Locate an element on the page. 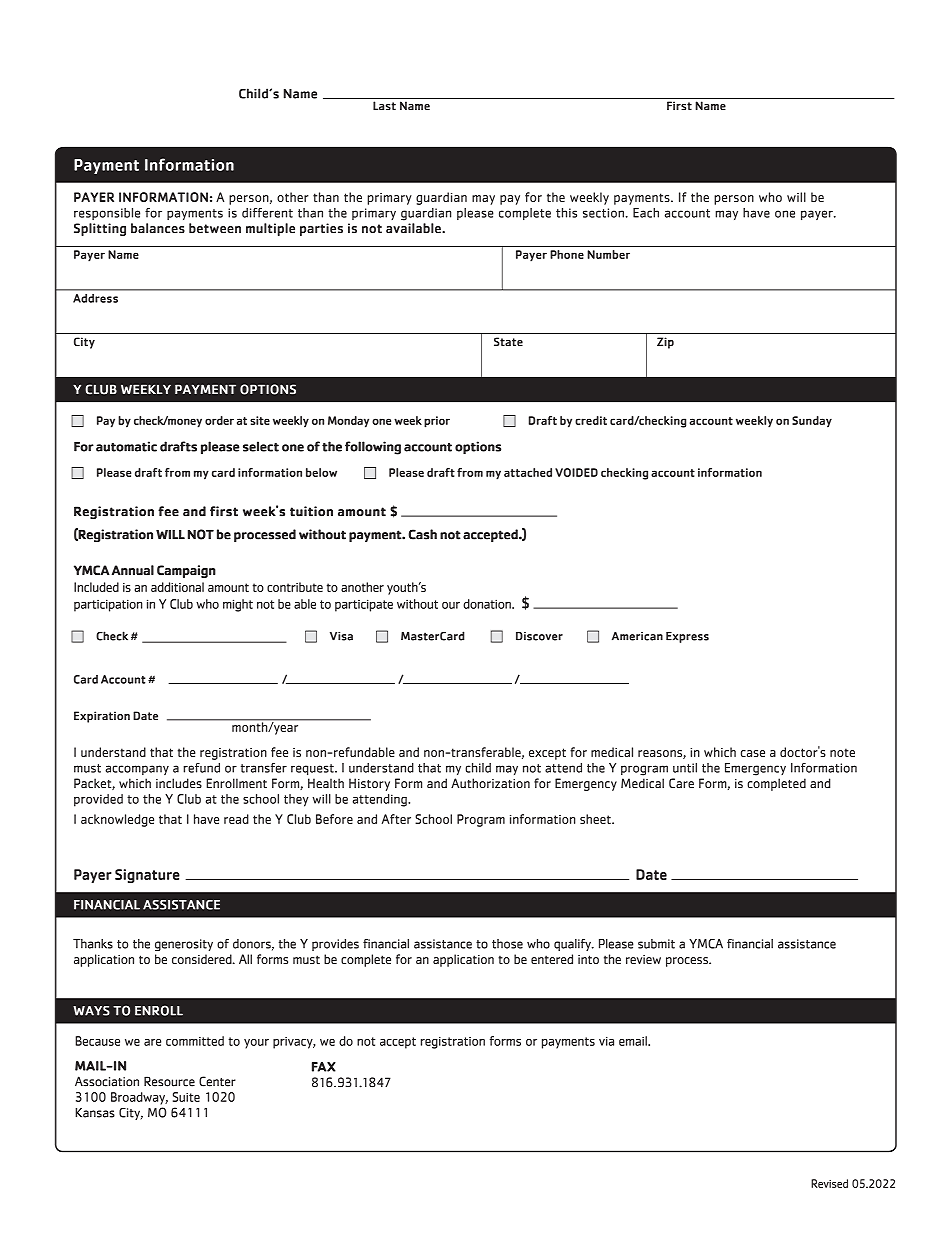  submit is located at coordinates (656, 944).
